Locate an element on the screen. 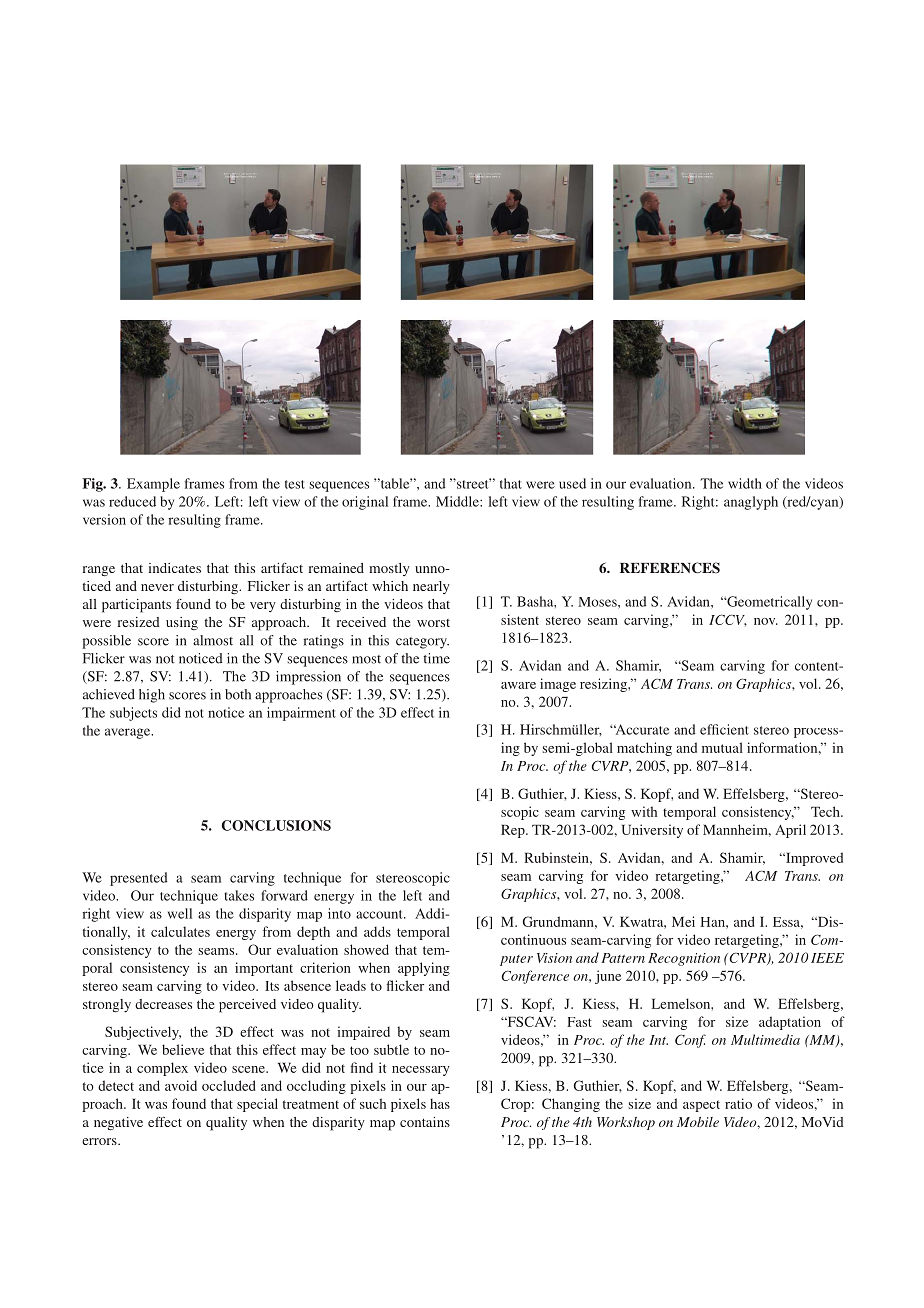 This screenshot has height=1308, width=924. width is located at coordinates (745, 483).
